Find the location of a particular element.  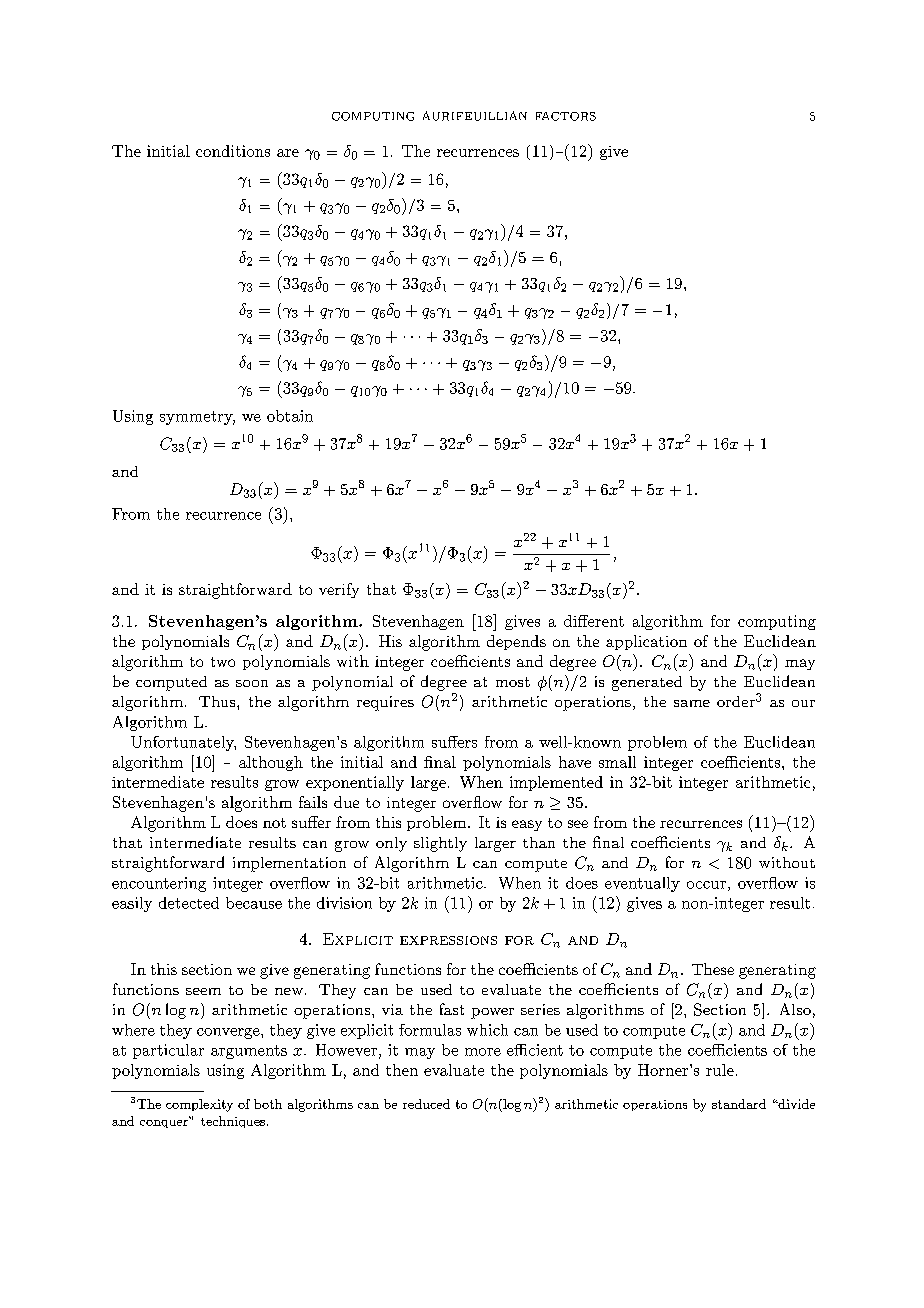

conditions is located at coordinates (233, 151).
